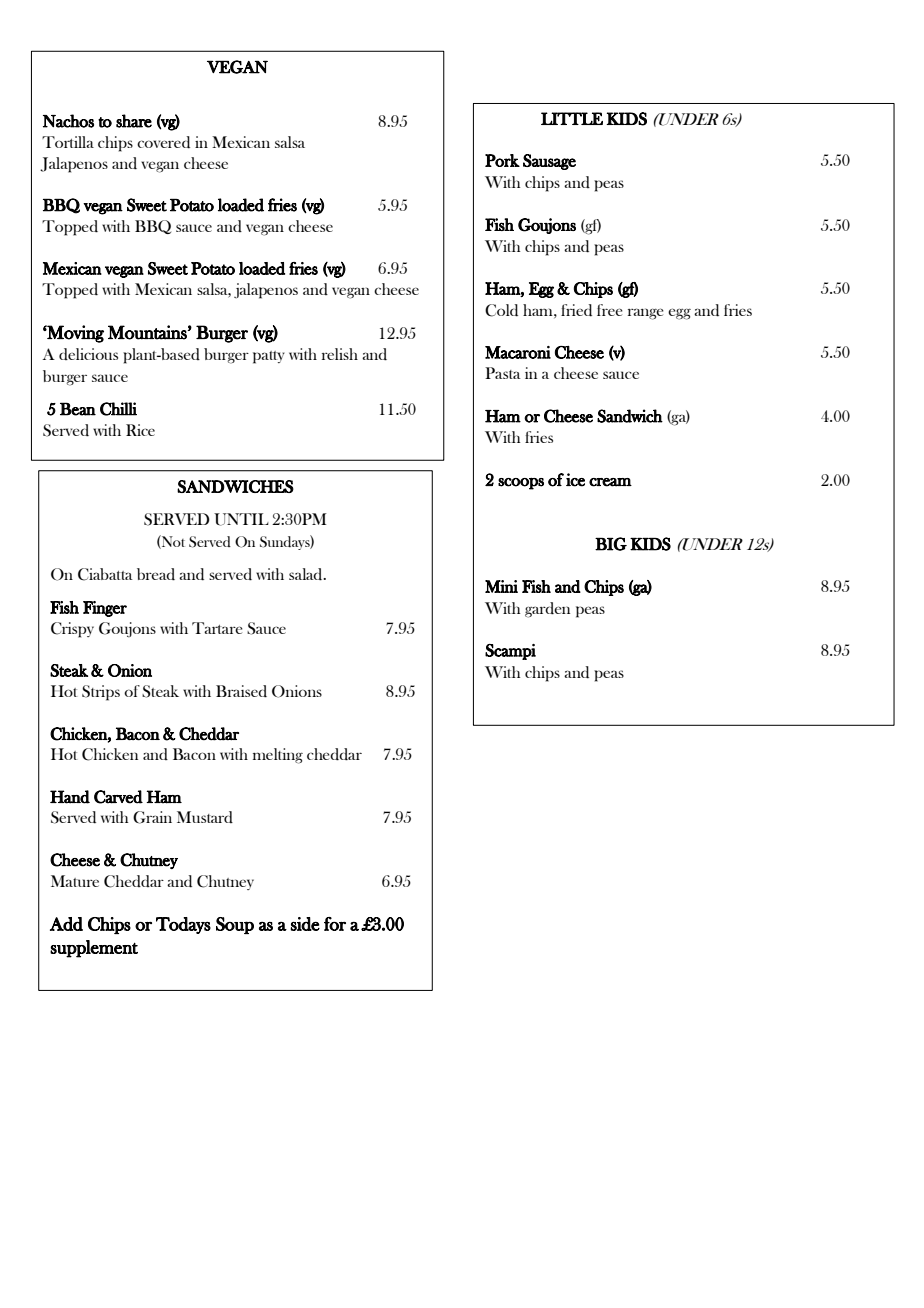 This screenshot has width=924, height=1308. I want to click on for, so click(335, 924).
